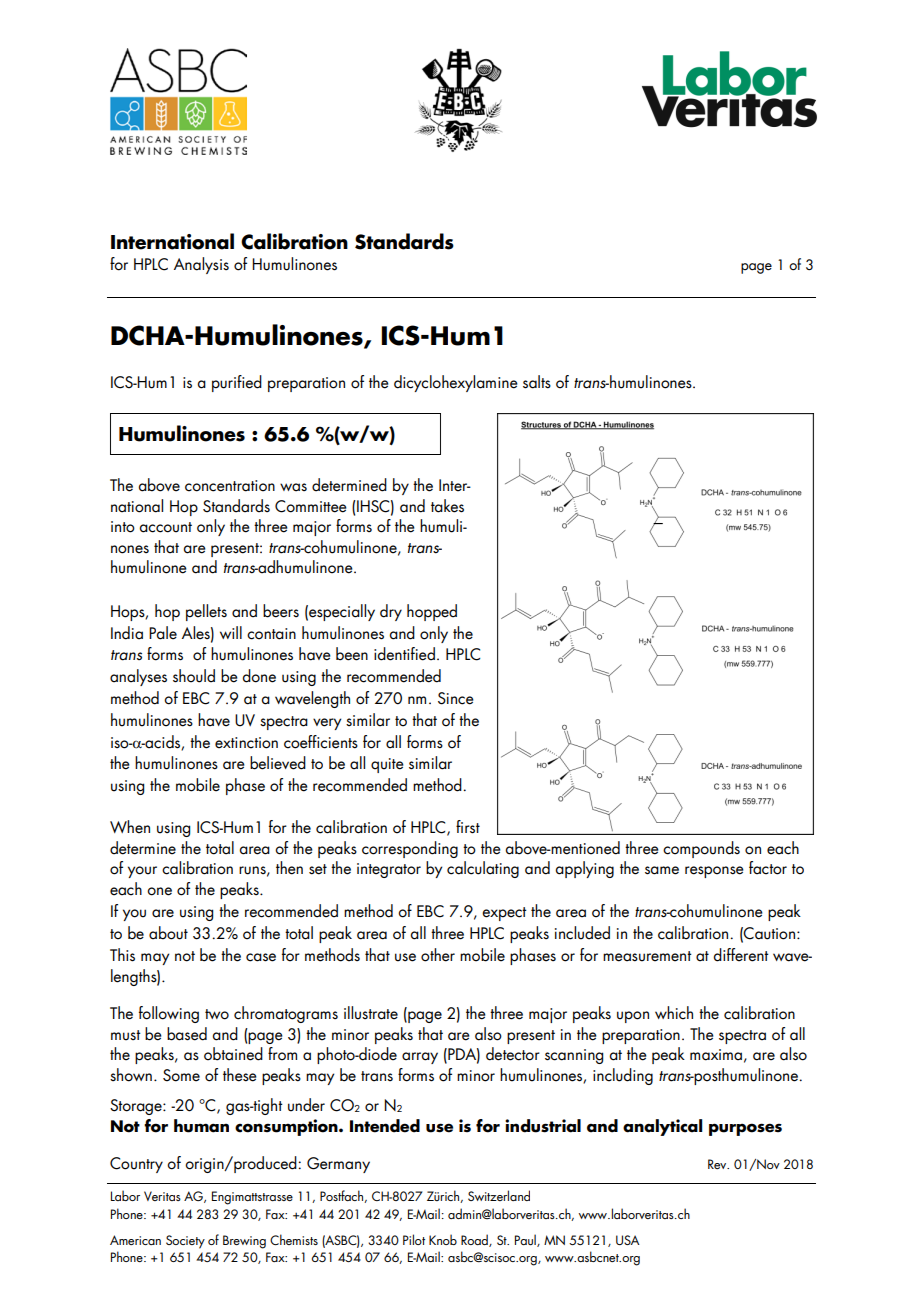 This screenshot has height=1308, width=924. What do you see at coordinates (537, 382) in the screenshot?
I see `salts` at bounding box center [537, 382].
